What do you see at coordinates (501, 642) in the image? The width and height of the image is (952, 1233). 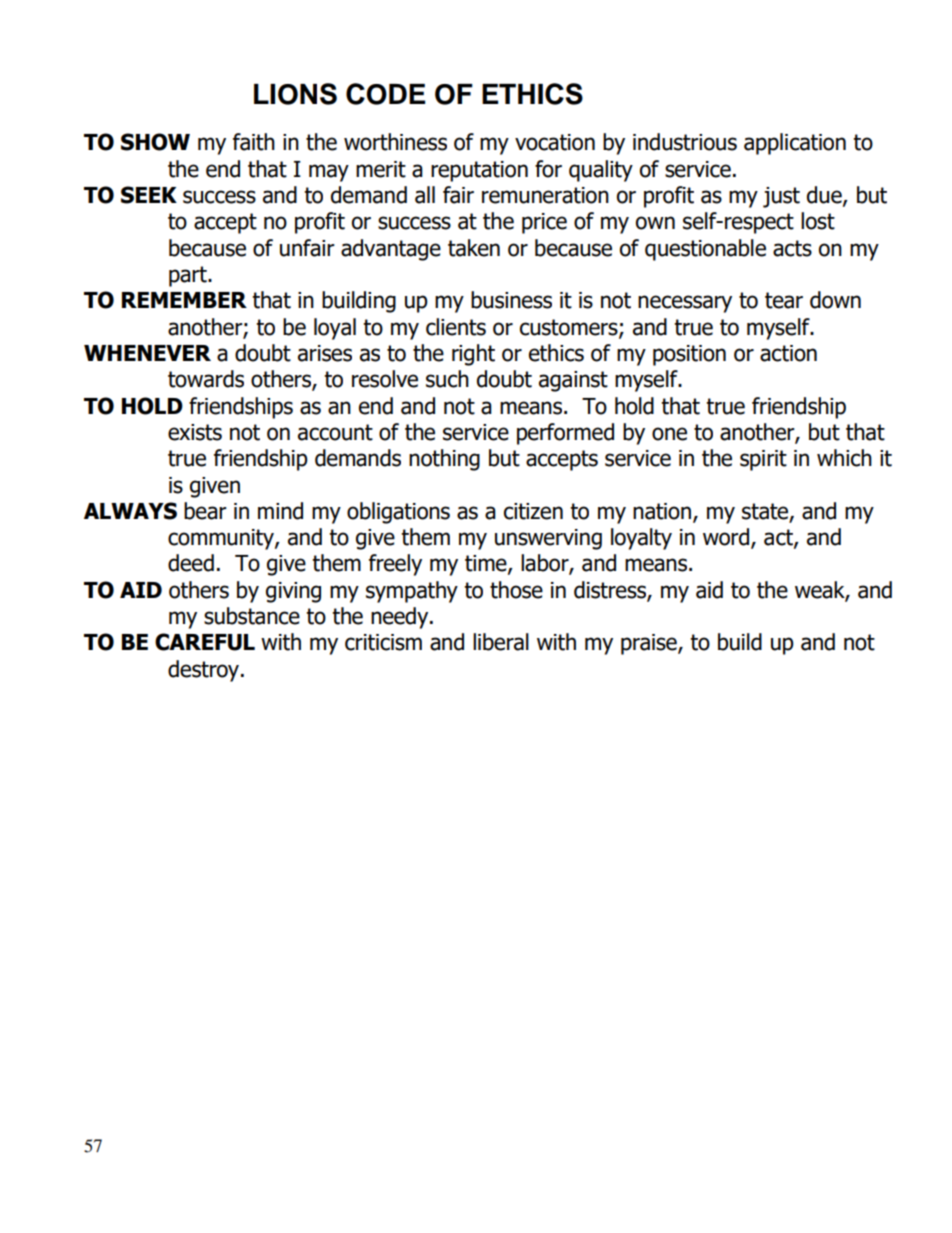 I see `liberal` at bounding box center [501, 642].
